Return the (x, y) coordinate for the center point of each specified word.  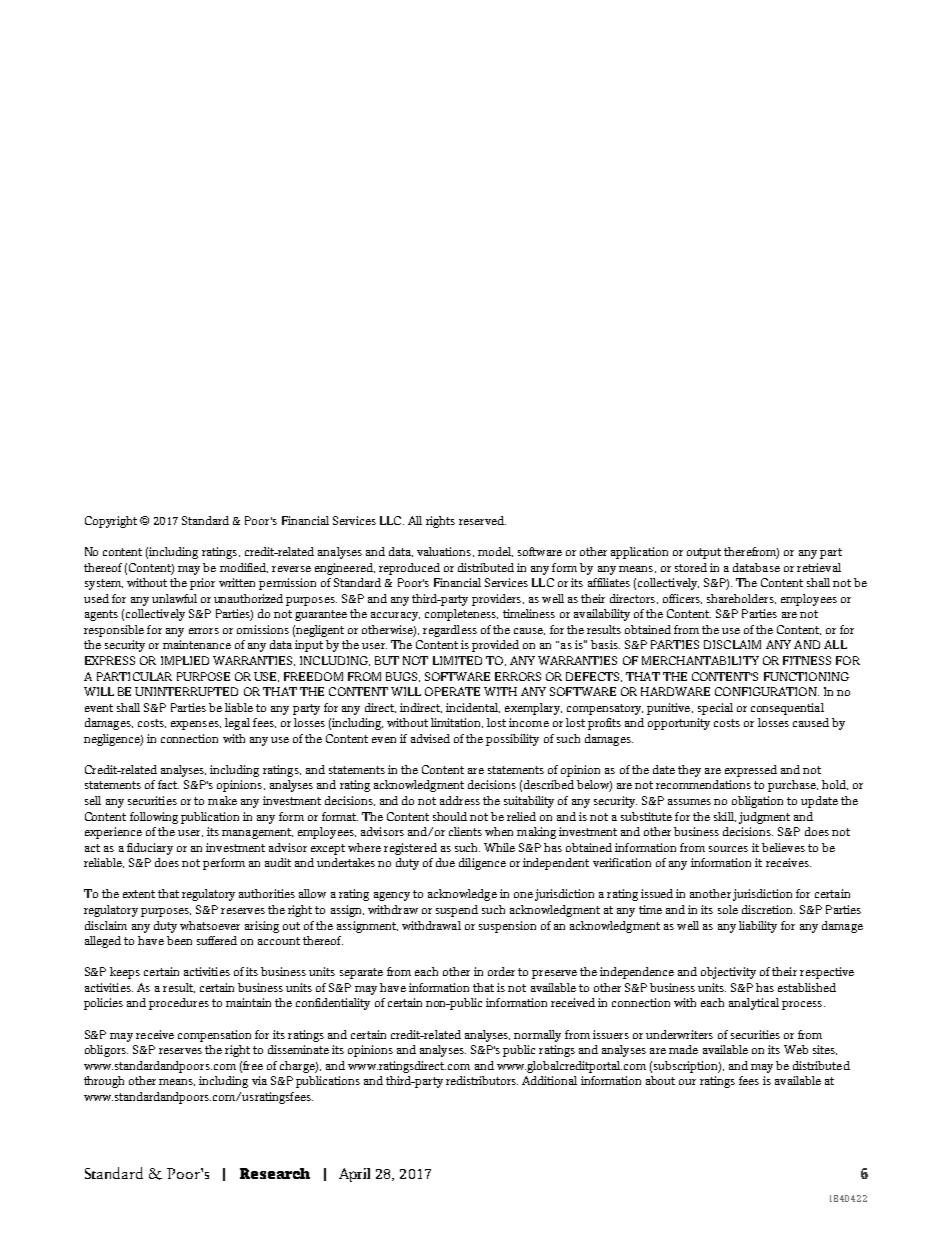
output (704, 553)
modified (244, 568)
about (660, 1080)
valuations (445, 552)
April (354, 1175)
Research (275, 1173)
